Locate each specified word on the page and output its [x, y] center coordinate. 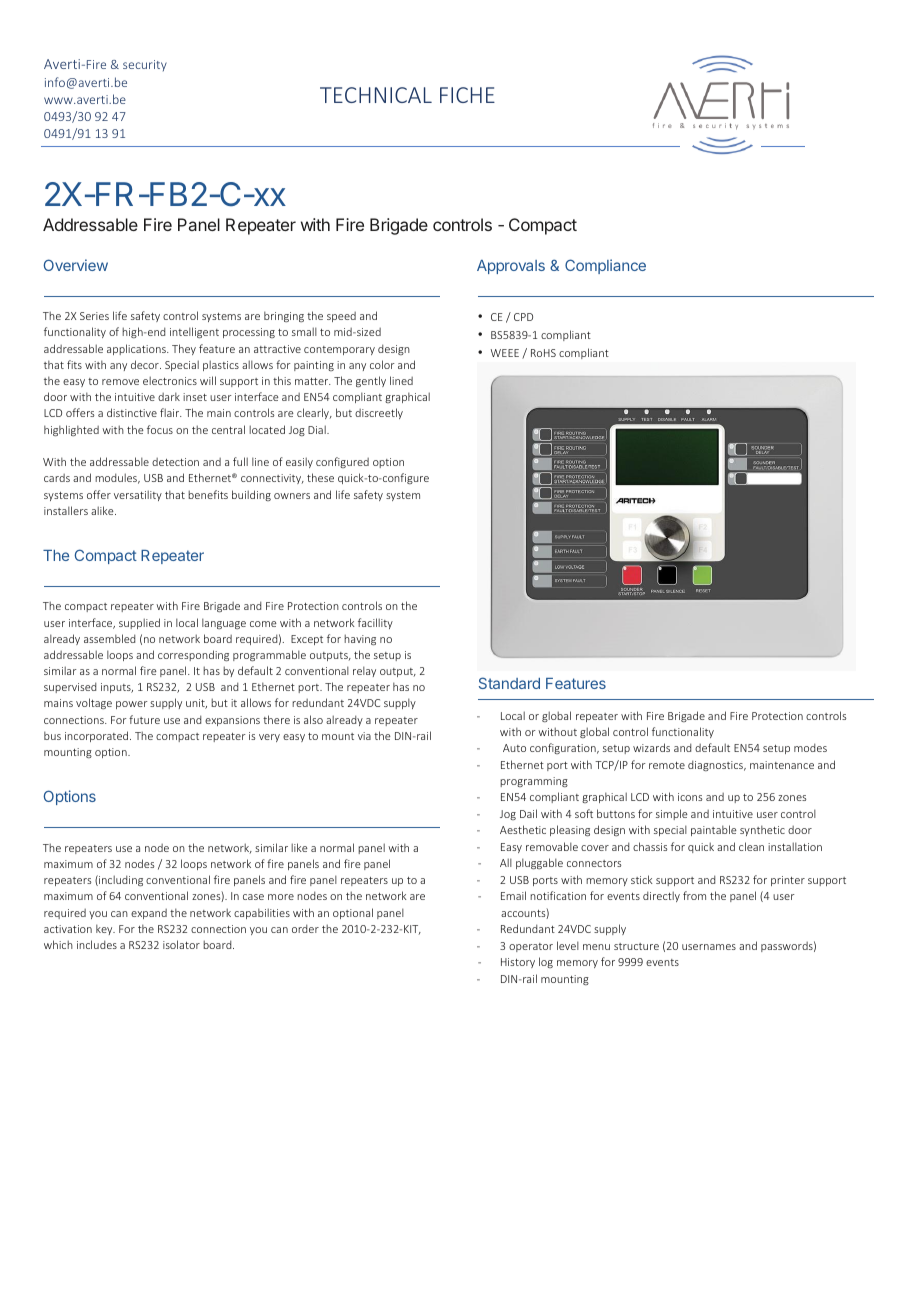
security [145, 65]
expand [149, 914]
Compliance [605, 266]
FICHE [467, 95]
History [518, 963]
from [694, 895]
